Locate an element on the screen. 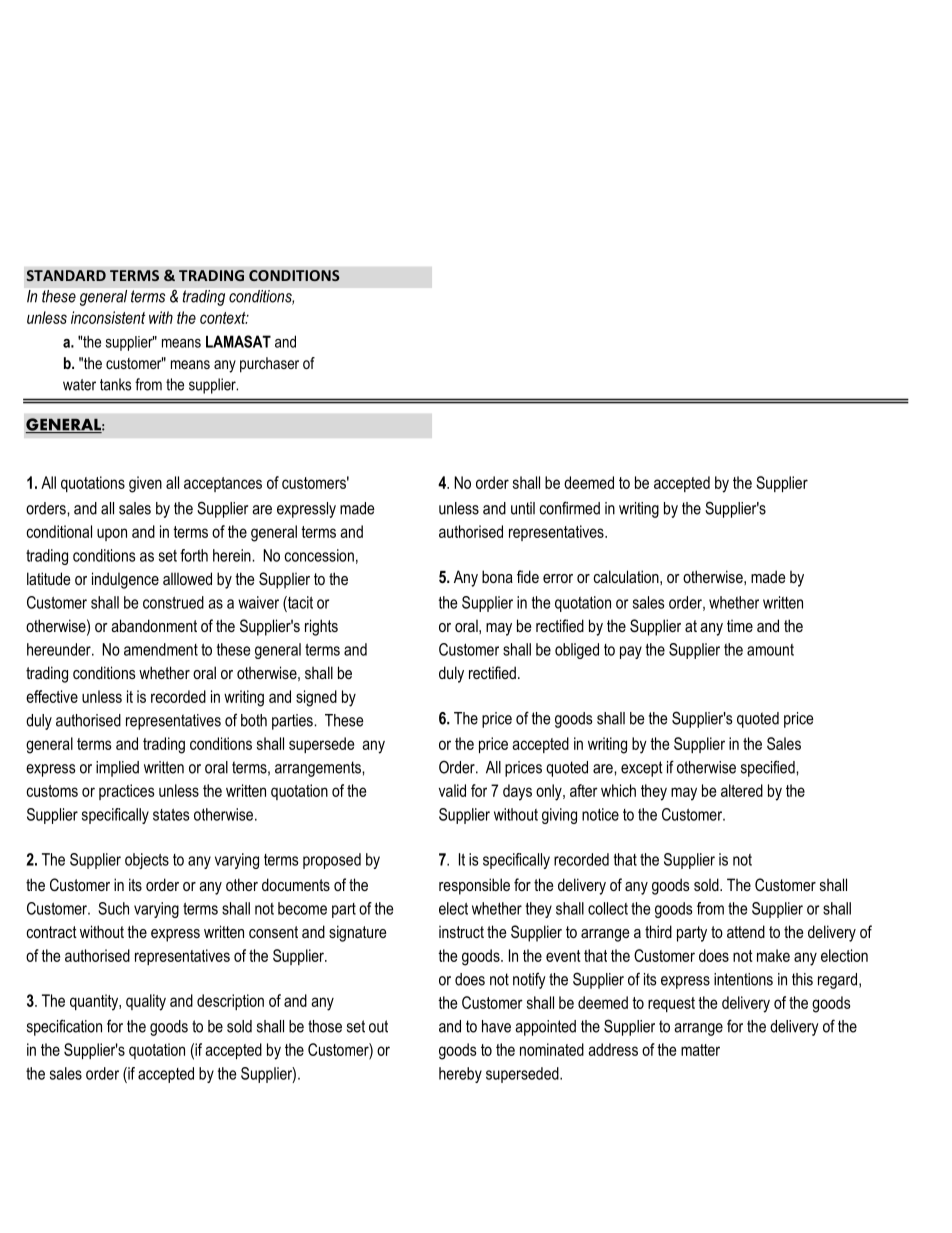 This screenshot has width=952, height=1233. confirmed is located at coordinates (570, 508).
